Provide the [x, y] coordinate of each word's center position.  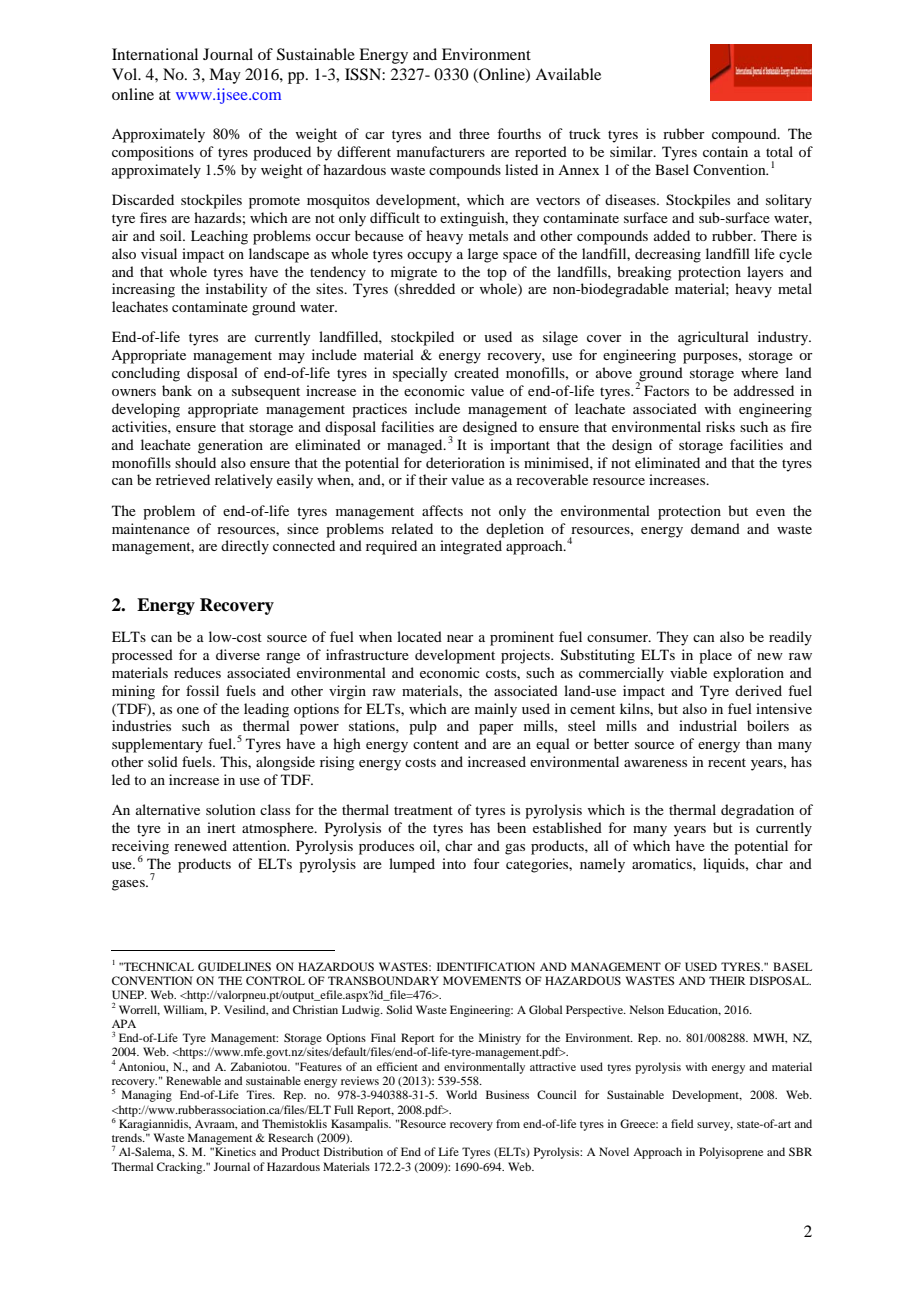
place [715, 656]
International [155, 54]
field [682, 1123]
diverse [238, 654]
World [461, 1094]
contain [725, 151]
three [474, 133]
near [460, 638]
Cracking [181, 1168]
